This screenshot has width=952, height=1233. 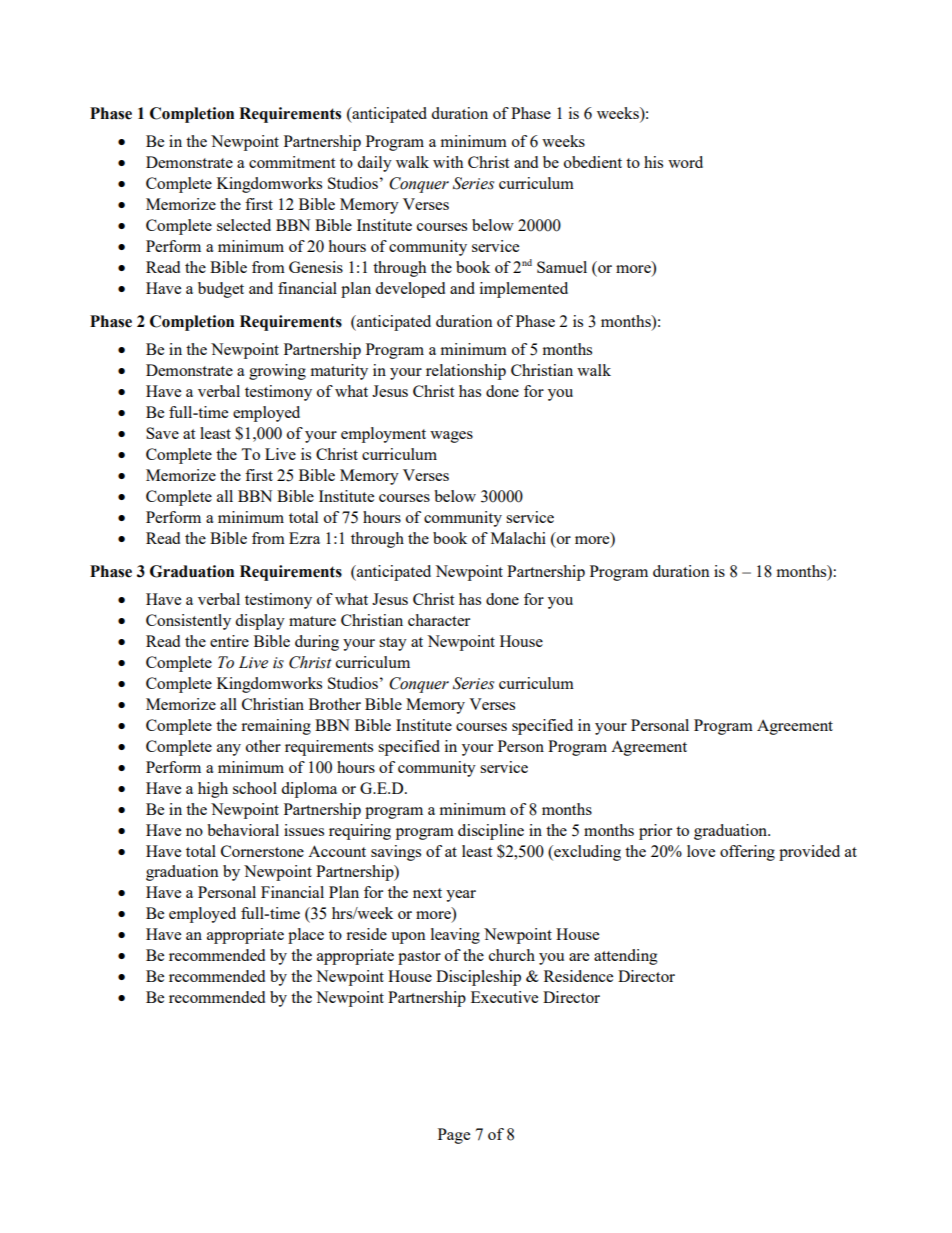 I want to click on entire, so click(x=229, y=641).
